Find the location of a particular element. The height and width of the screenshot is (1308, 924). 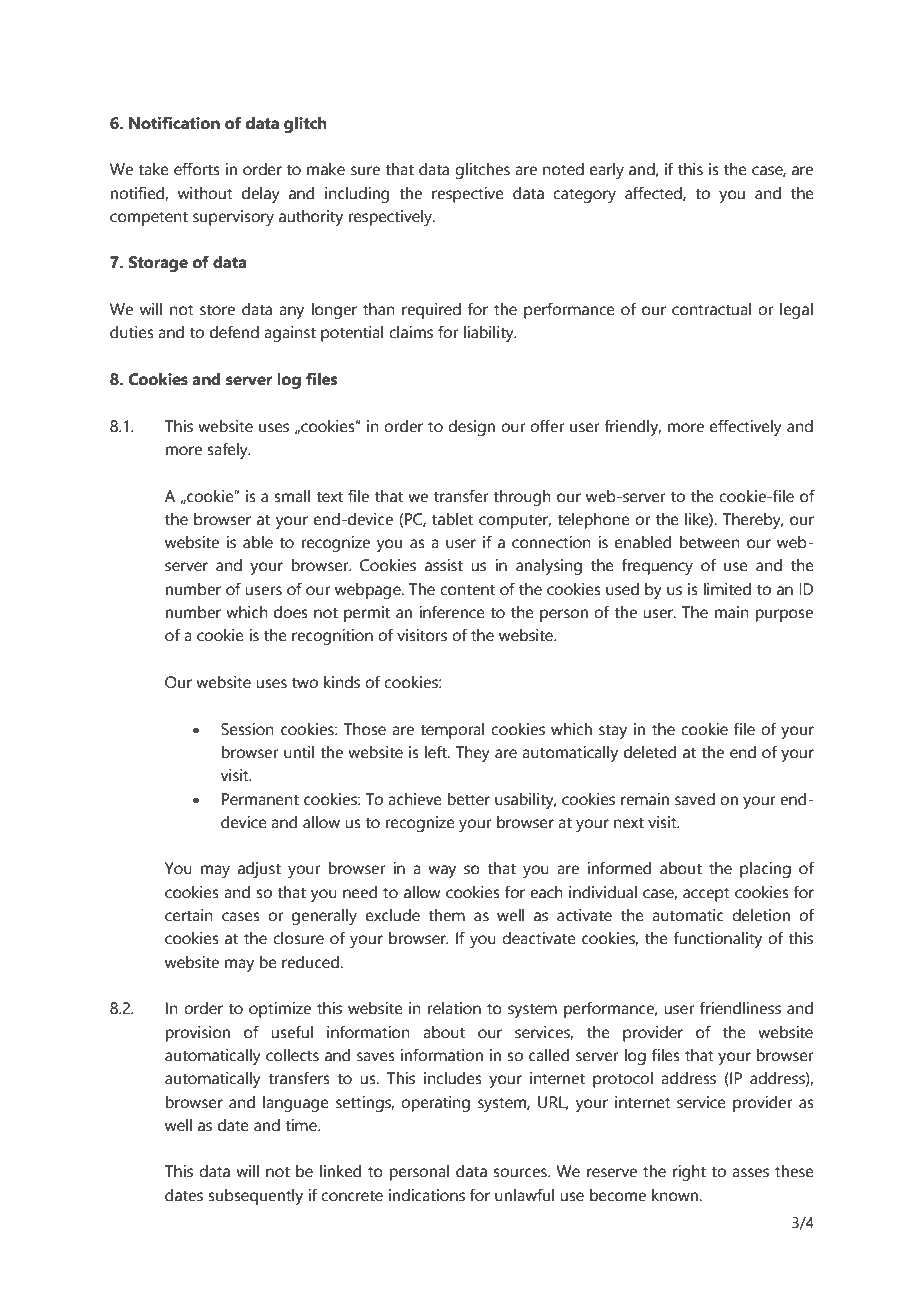

noted is located at coordinates (563, 169).
